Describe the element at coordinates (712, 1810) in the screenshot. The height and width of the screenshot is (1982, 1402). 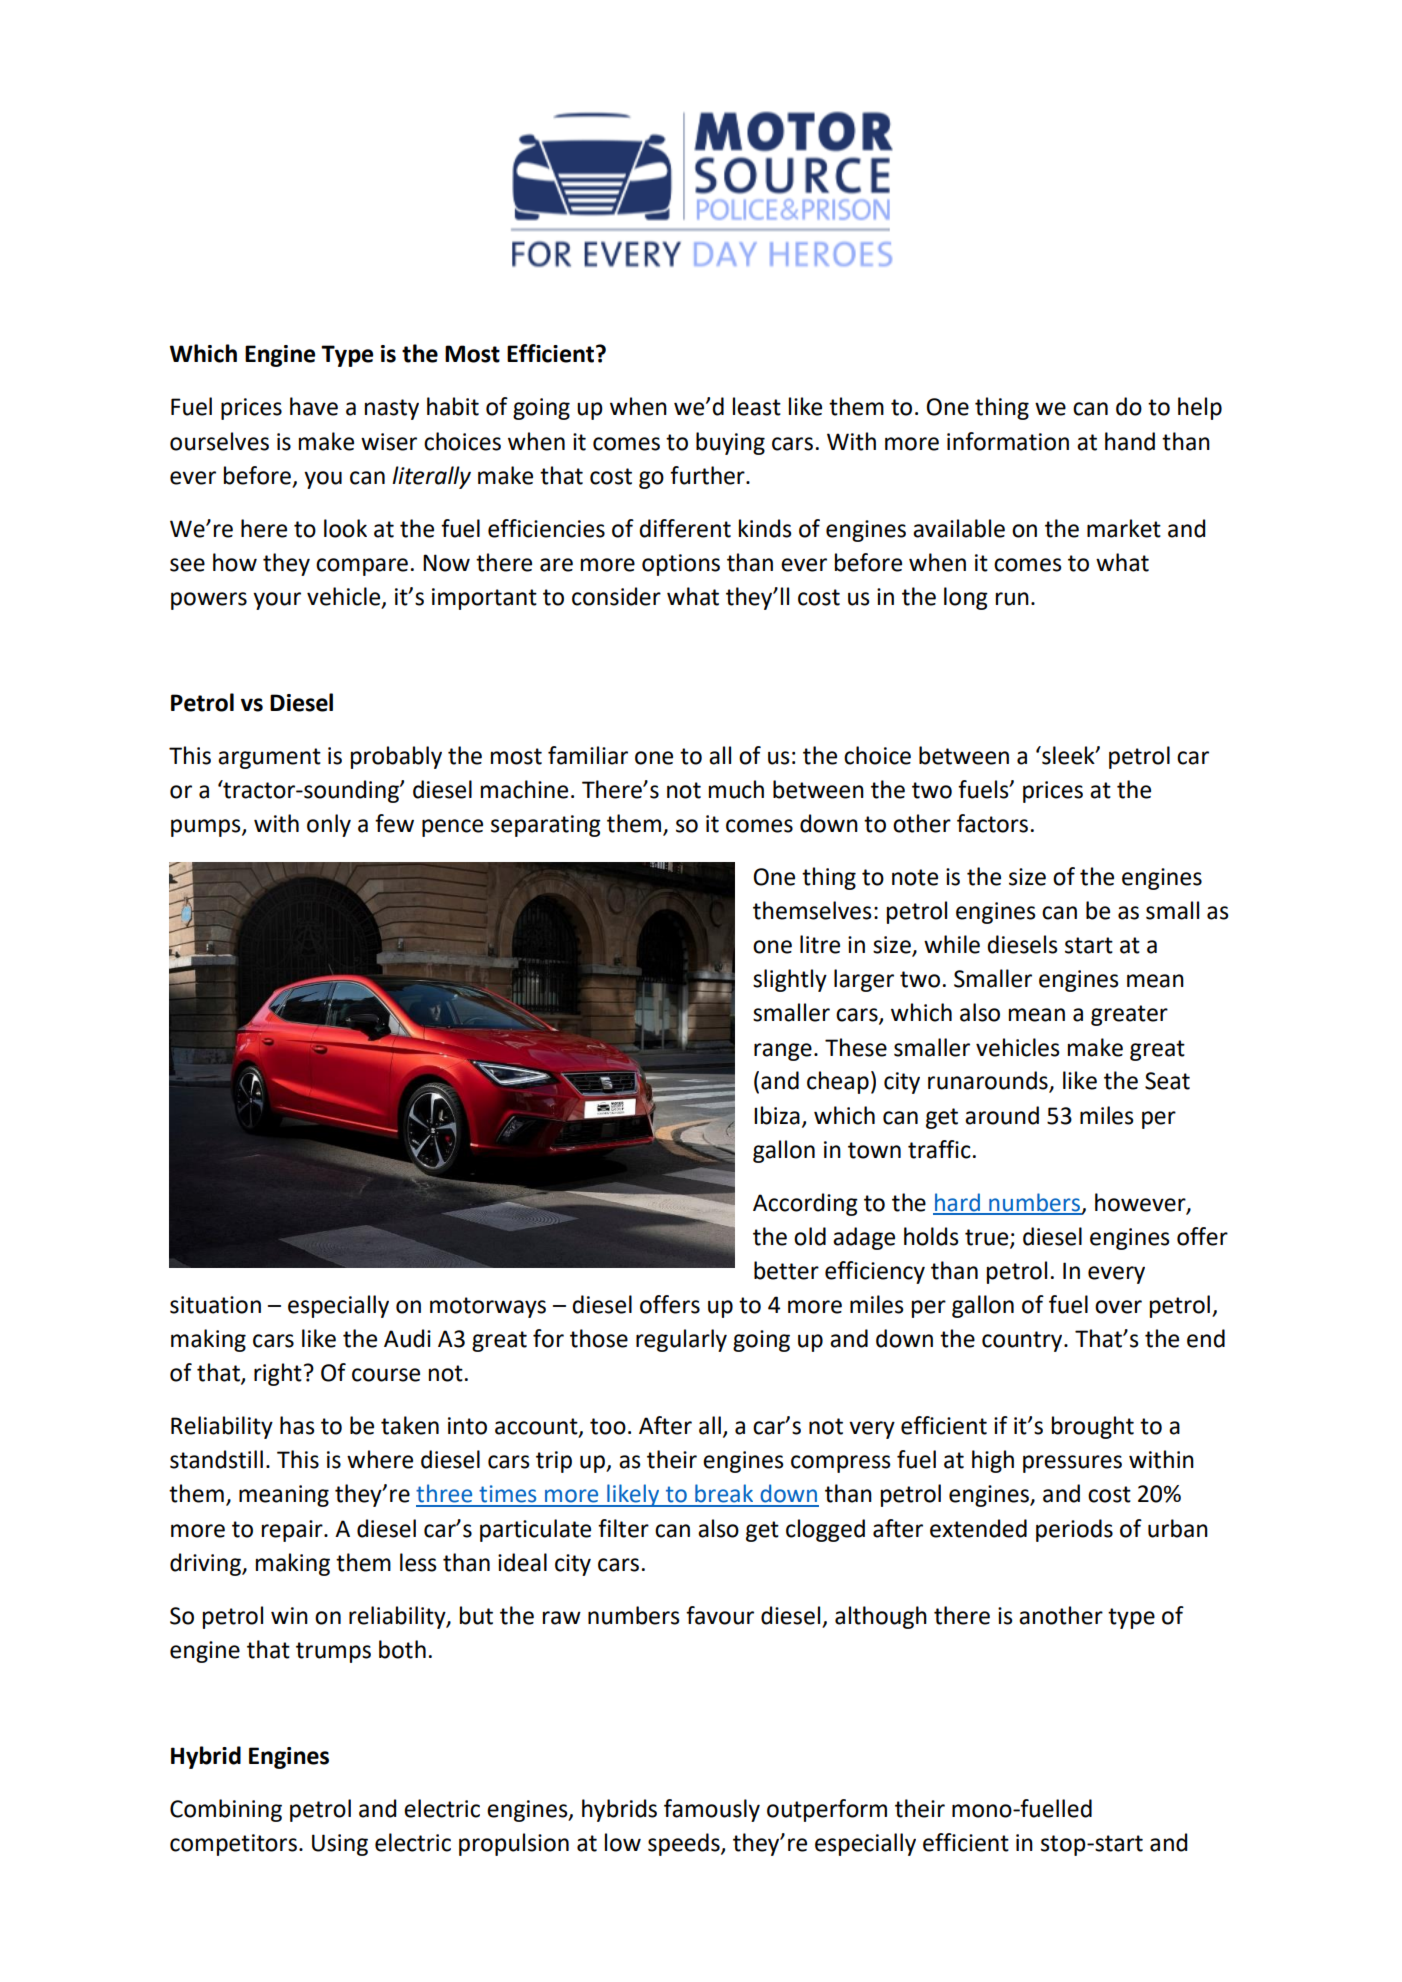
I see `famously` at that location.
